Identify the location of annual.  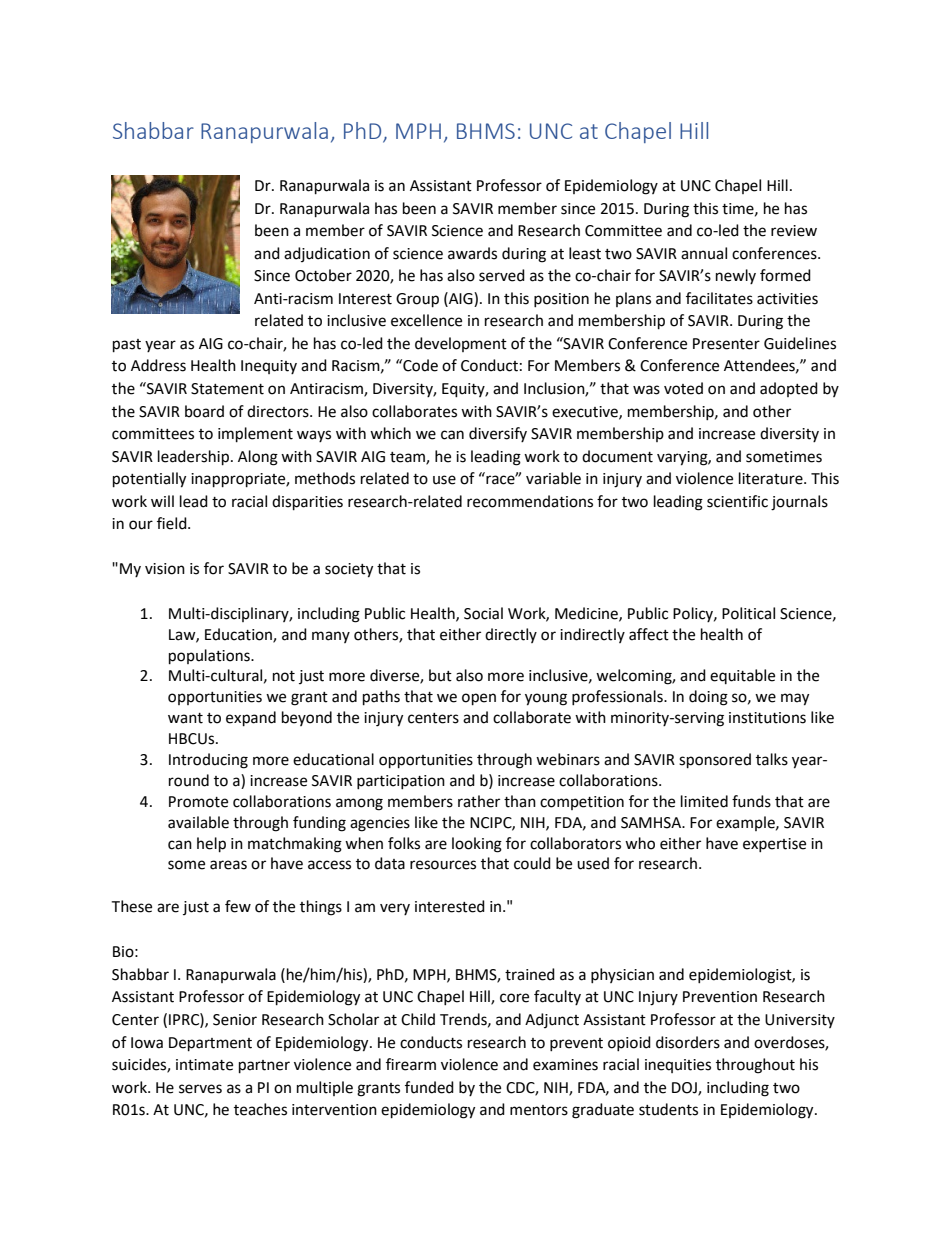
(704, 253).
